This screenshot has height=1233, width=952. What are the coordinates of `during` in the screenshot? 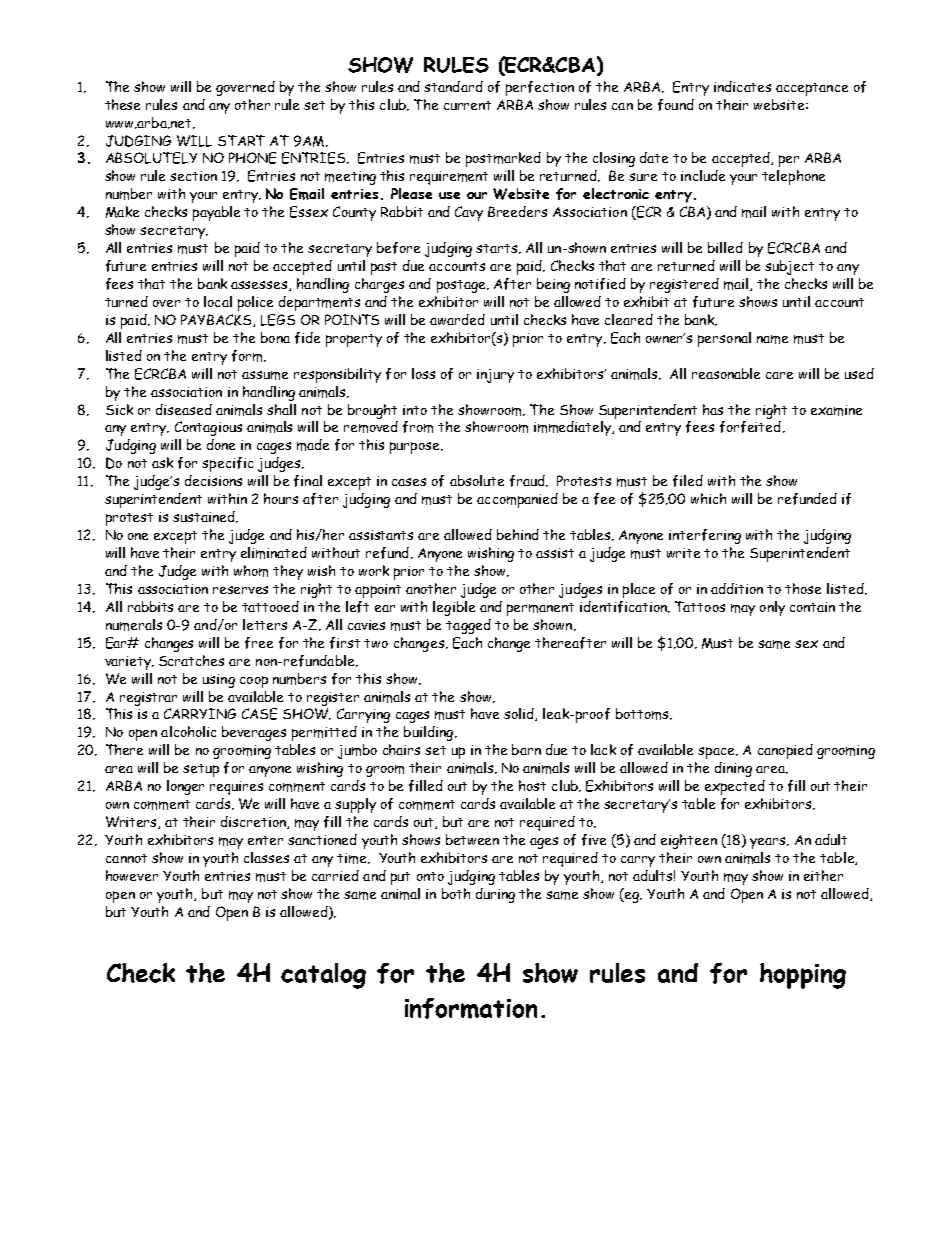 It's located at (495, 895).
